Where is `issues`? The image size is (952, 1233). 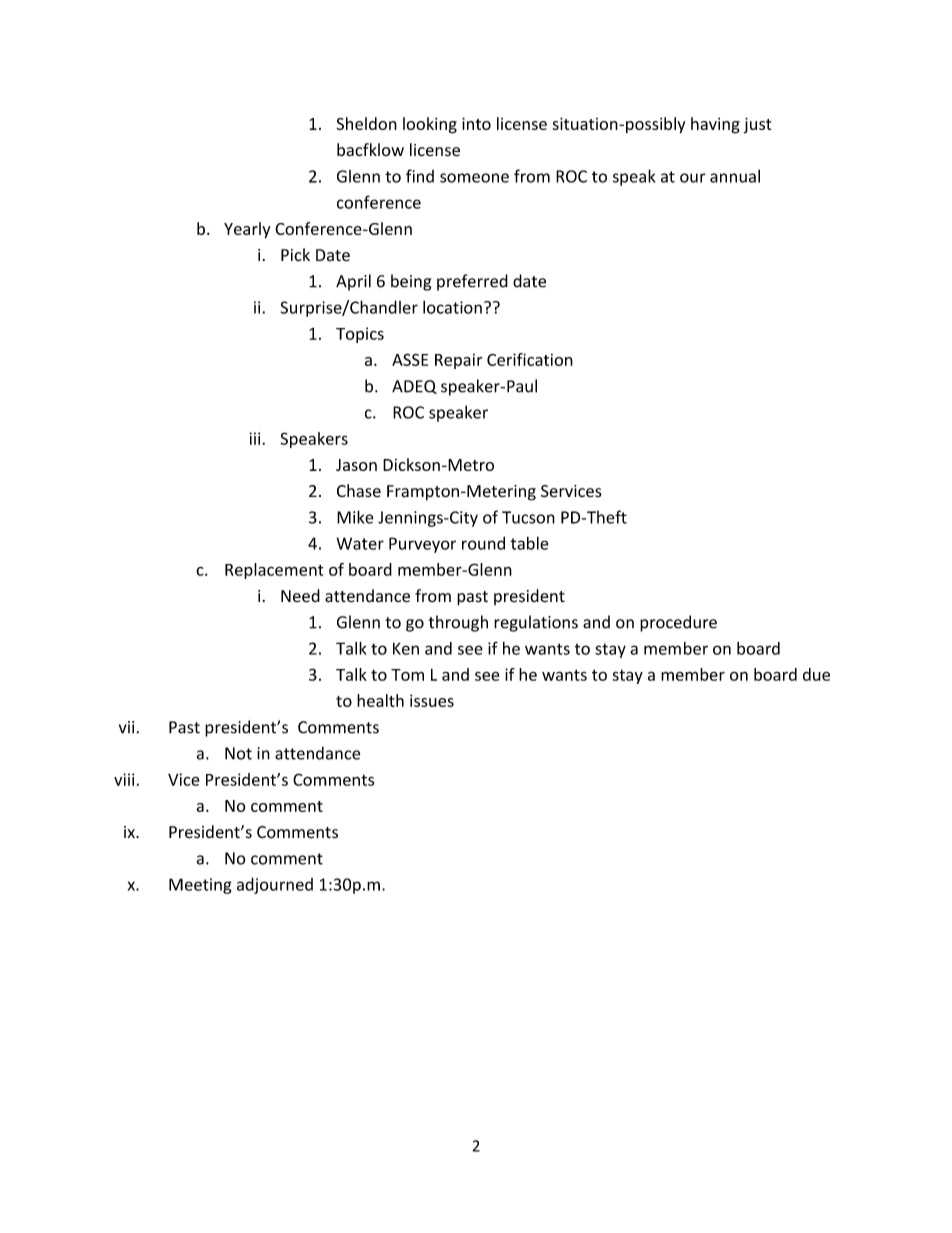 issues is located at coordinates (432, 700).
